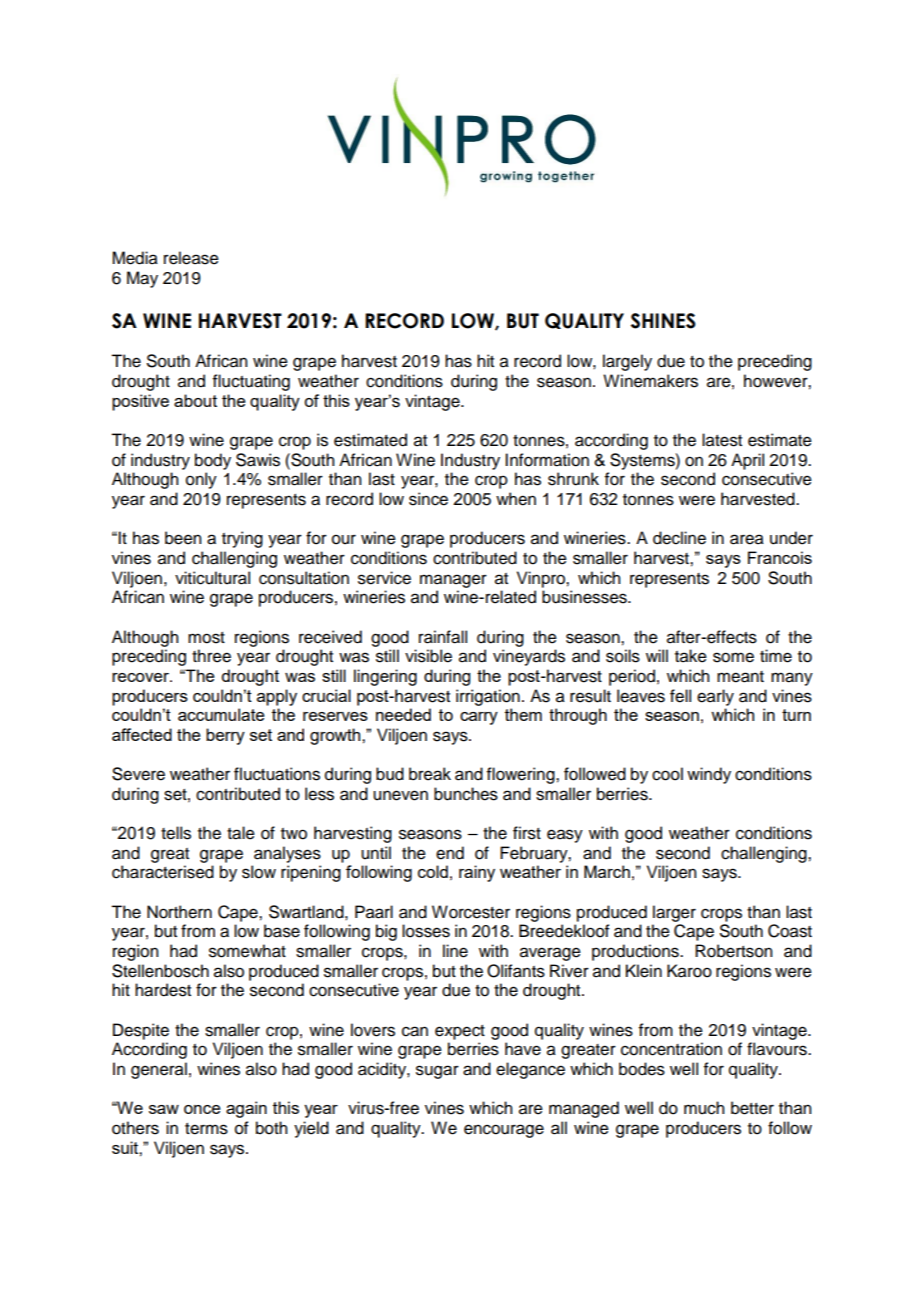 The image size is (924, 1308). What do you see at coordinates (191, 258) in the page?
I see `release` at bounding box center [191, 258].
